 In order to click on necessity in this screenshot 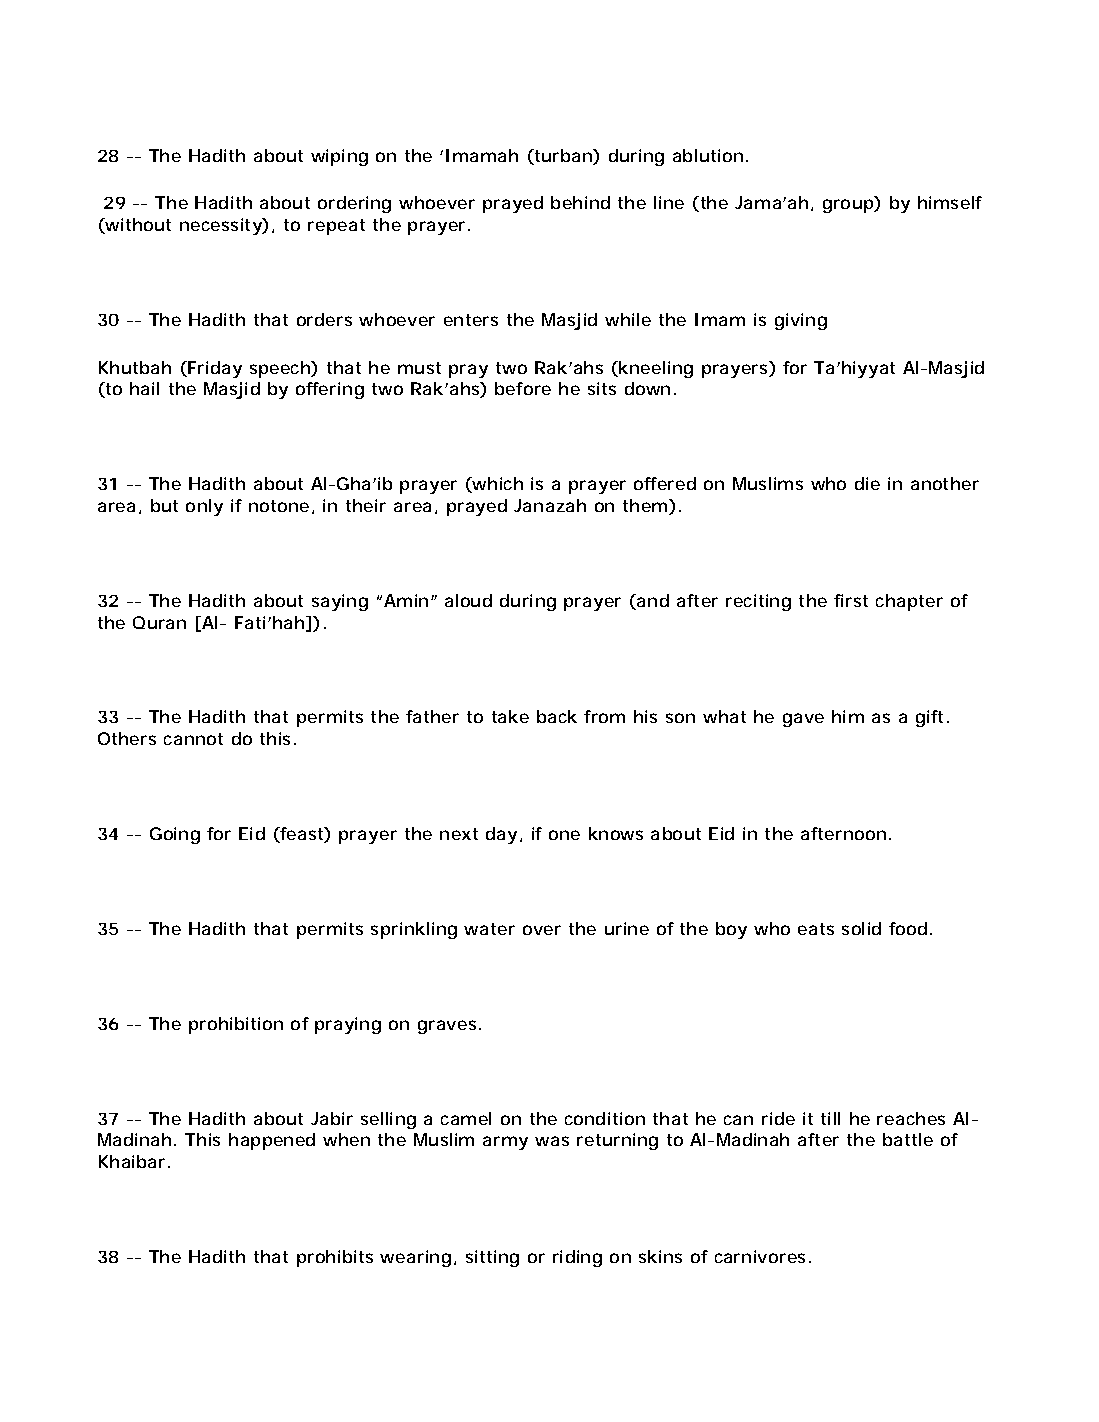, I will do `click(221, 226)`.
